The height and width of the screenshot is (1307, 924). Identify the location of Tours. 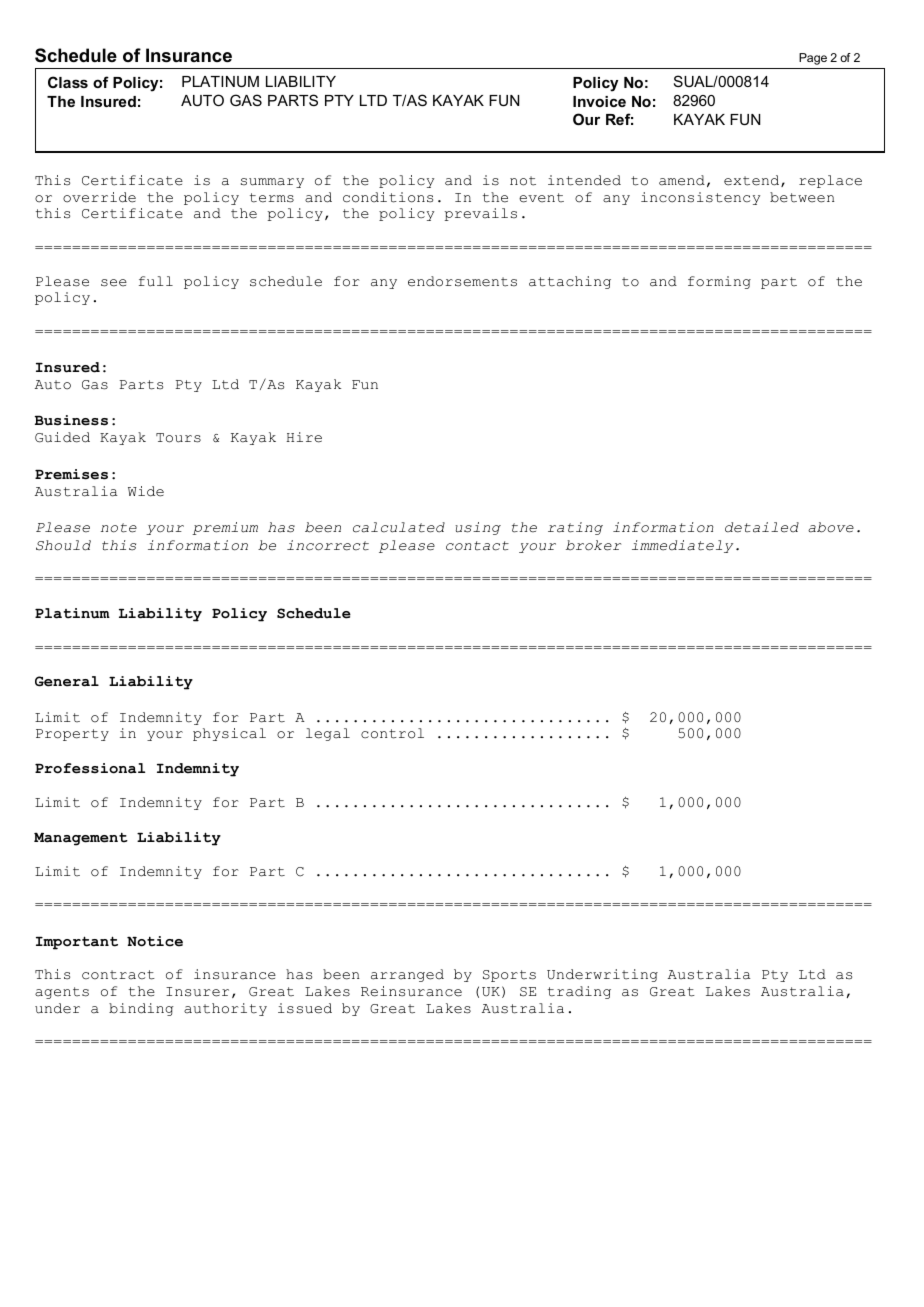
(178, 438).
